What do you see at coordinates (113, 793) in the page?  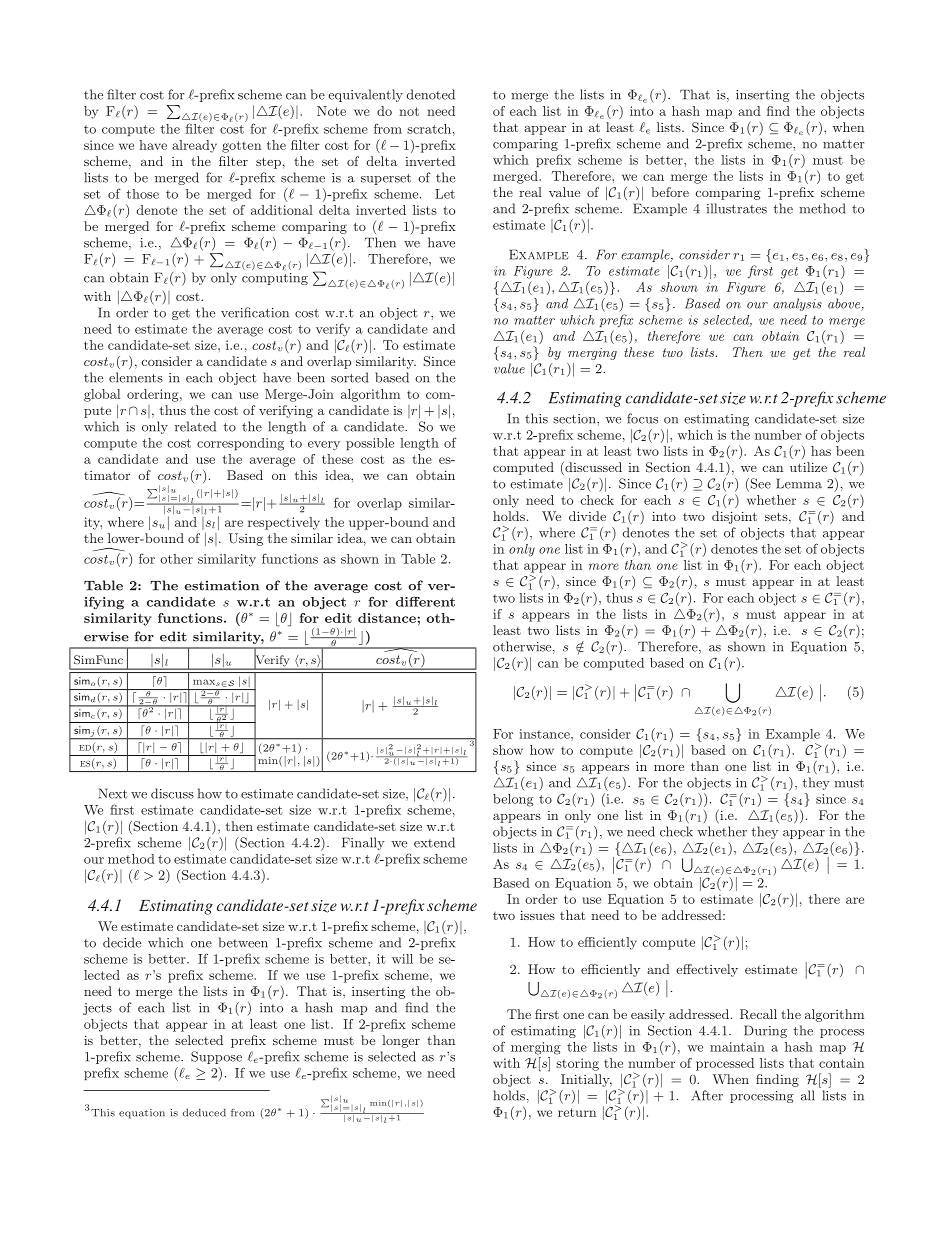 I see `Next` at bounding box center [113, 793].
